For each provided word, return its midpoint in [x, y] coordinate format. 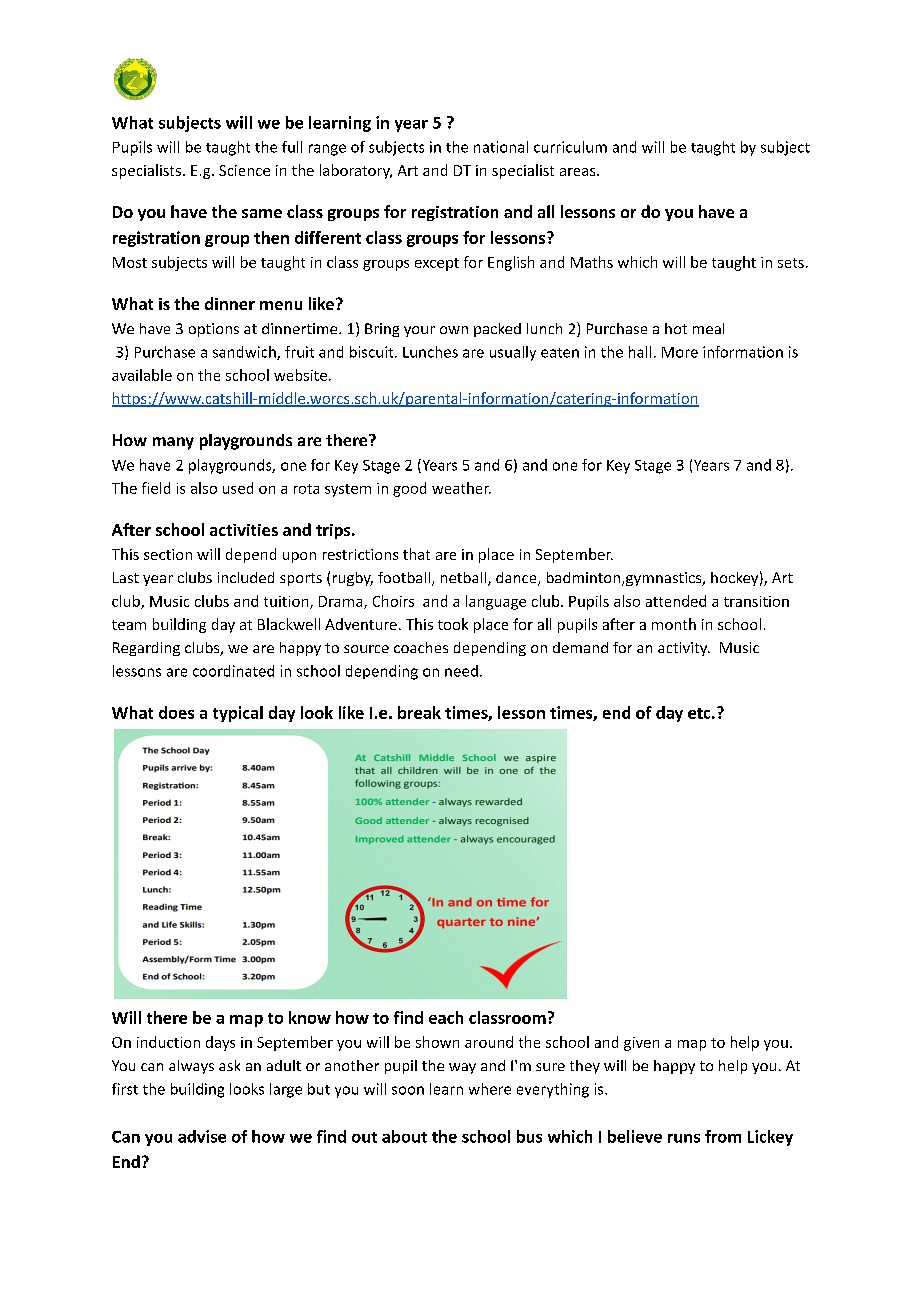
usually [513, 353]
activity [684, 649]
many [173, 443]
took [453, 624]
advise [202, 1136]
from [723, 1136]
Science [244, 170]
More [680, 352]
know [310, 1017]
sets [791, 263]
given [641, 1044]
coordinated [233, 671]
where [490, 1089]
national [501, 147]
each [446, 1017]
